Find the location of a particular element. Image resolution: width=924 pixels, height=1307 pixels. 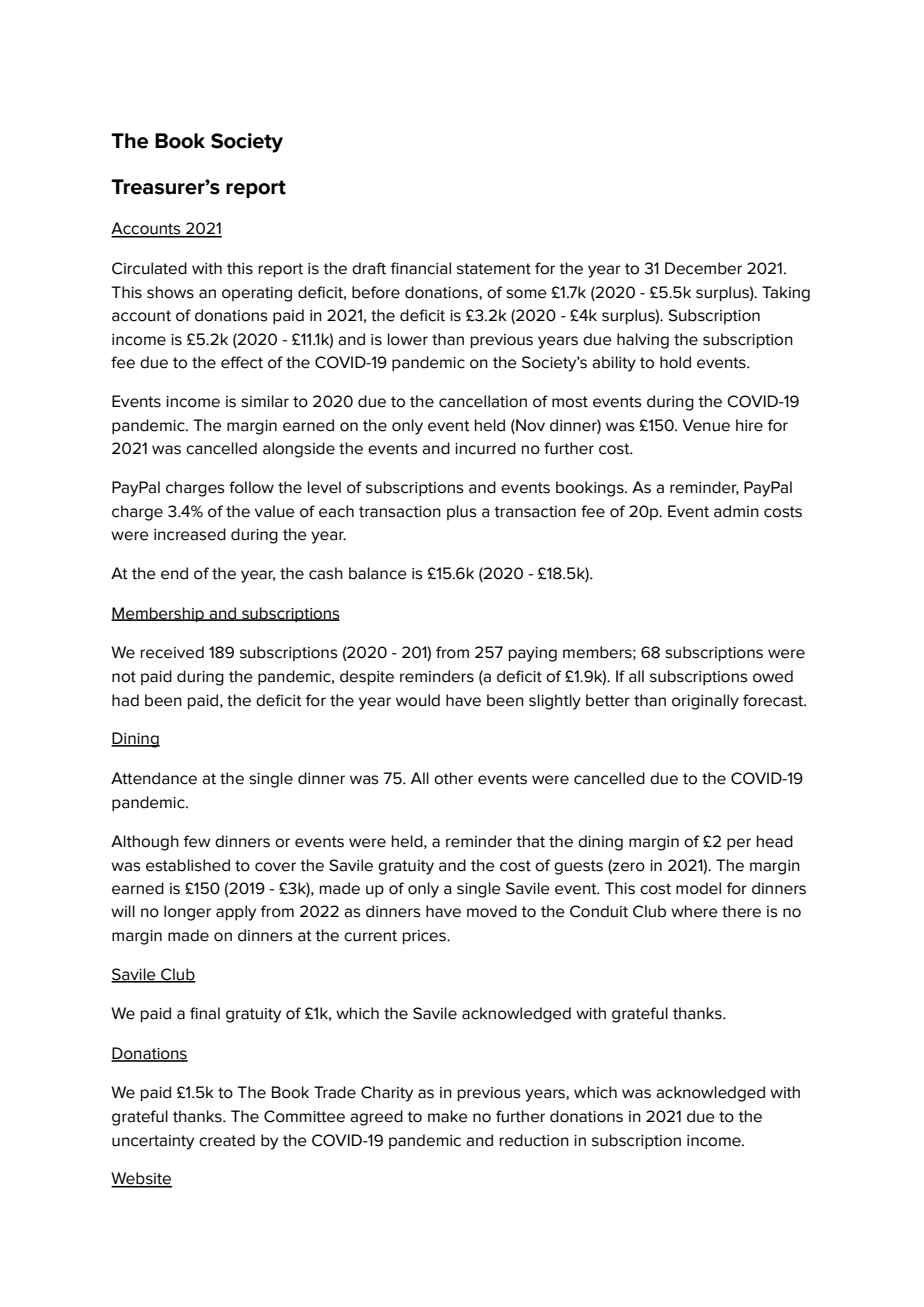

shows is located at coordinates (170, 292).
